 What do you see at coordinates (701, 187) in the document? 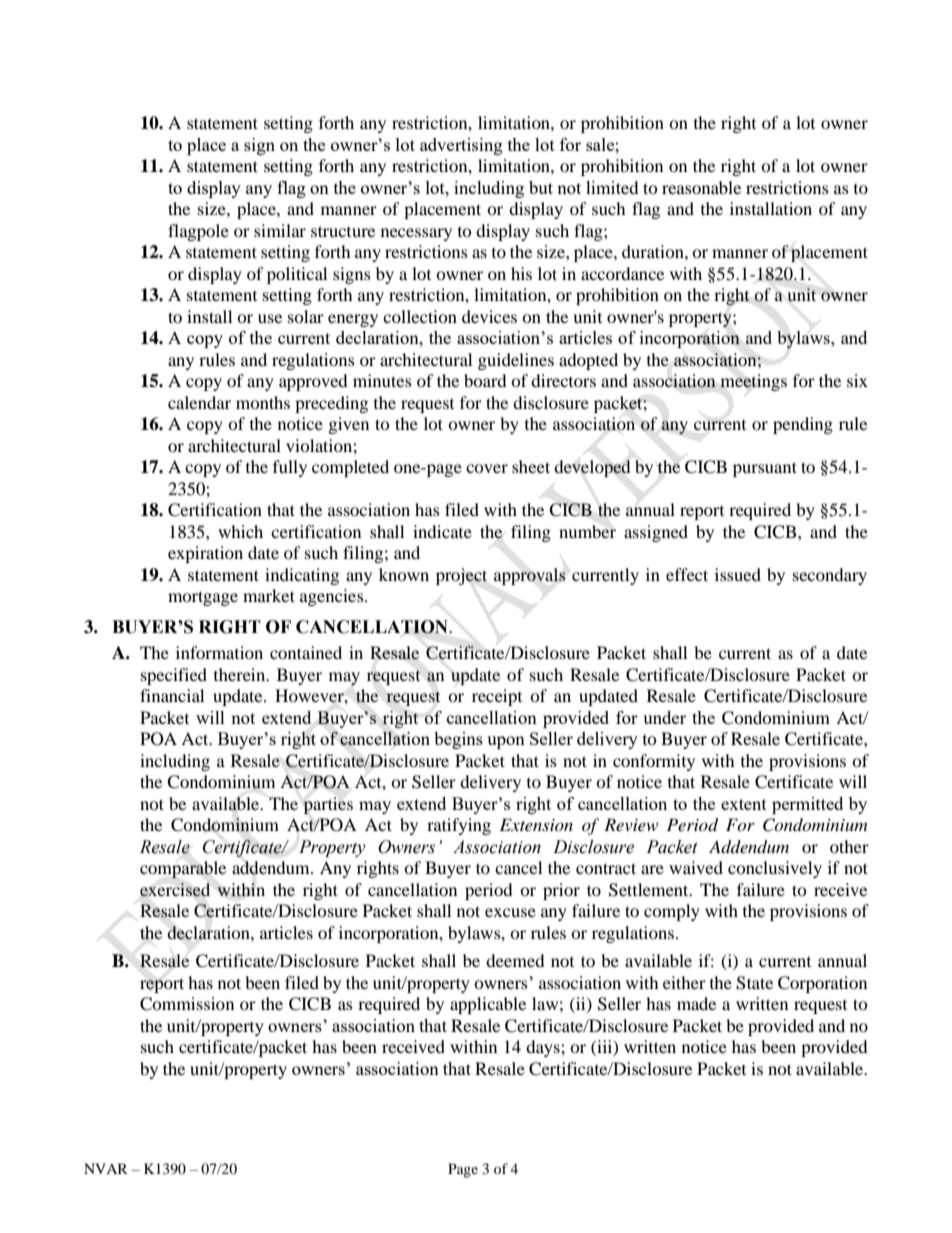
I see `reasonable` at bounding box center [701, 187].
